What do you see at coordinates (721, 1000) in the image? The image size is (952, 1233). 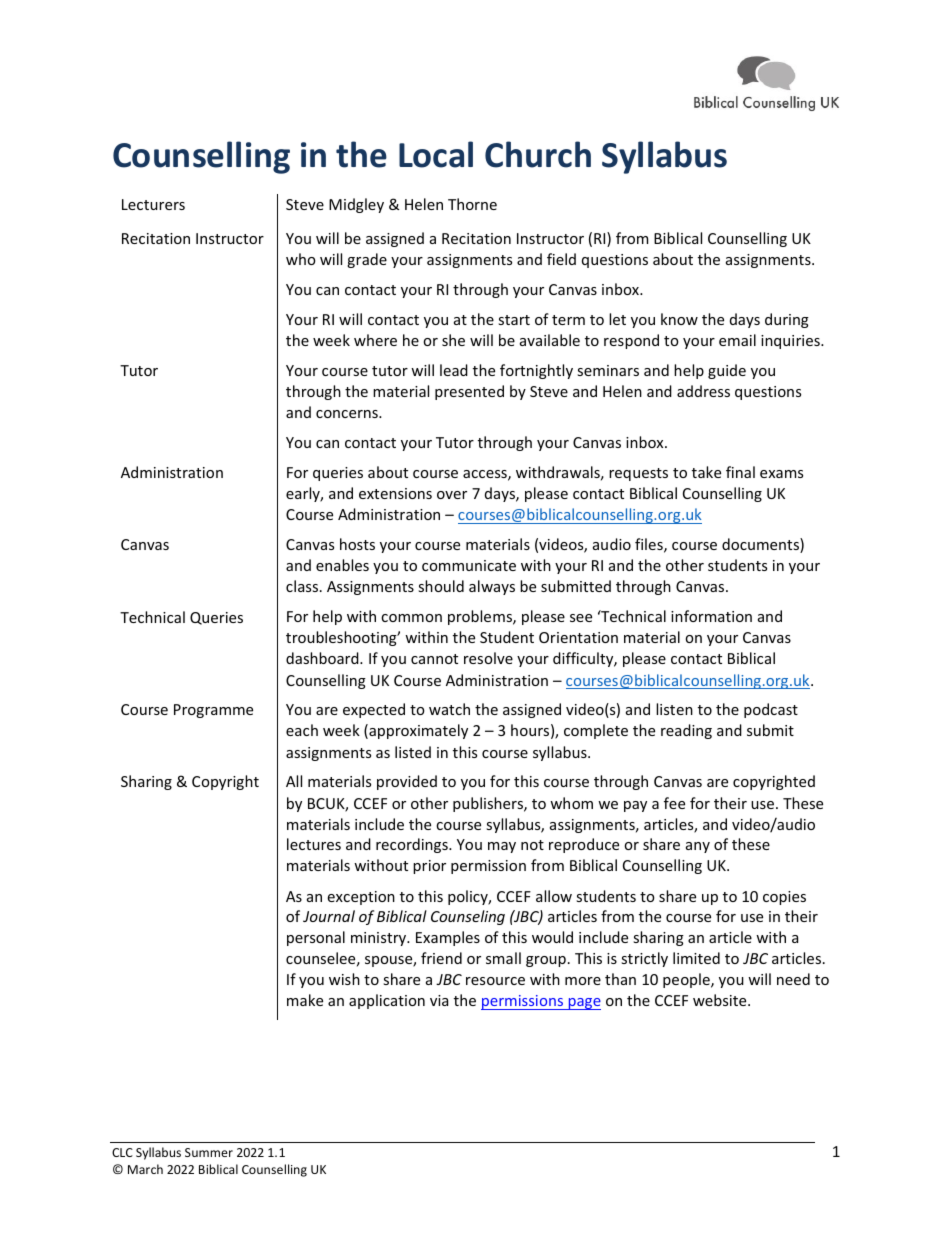 I see `website` at bounding box center [721, 1000].
